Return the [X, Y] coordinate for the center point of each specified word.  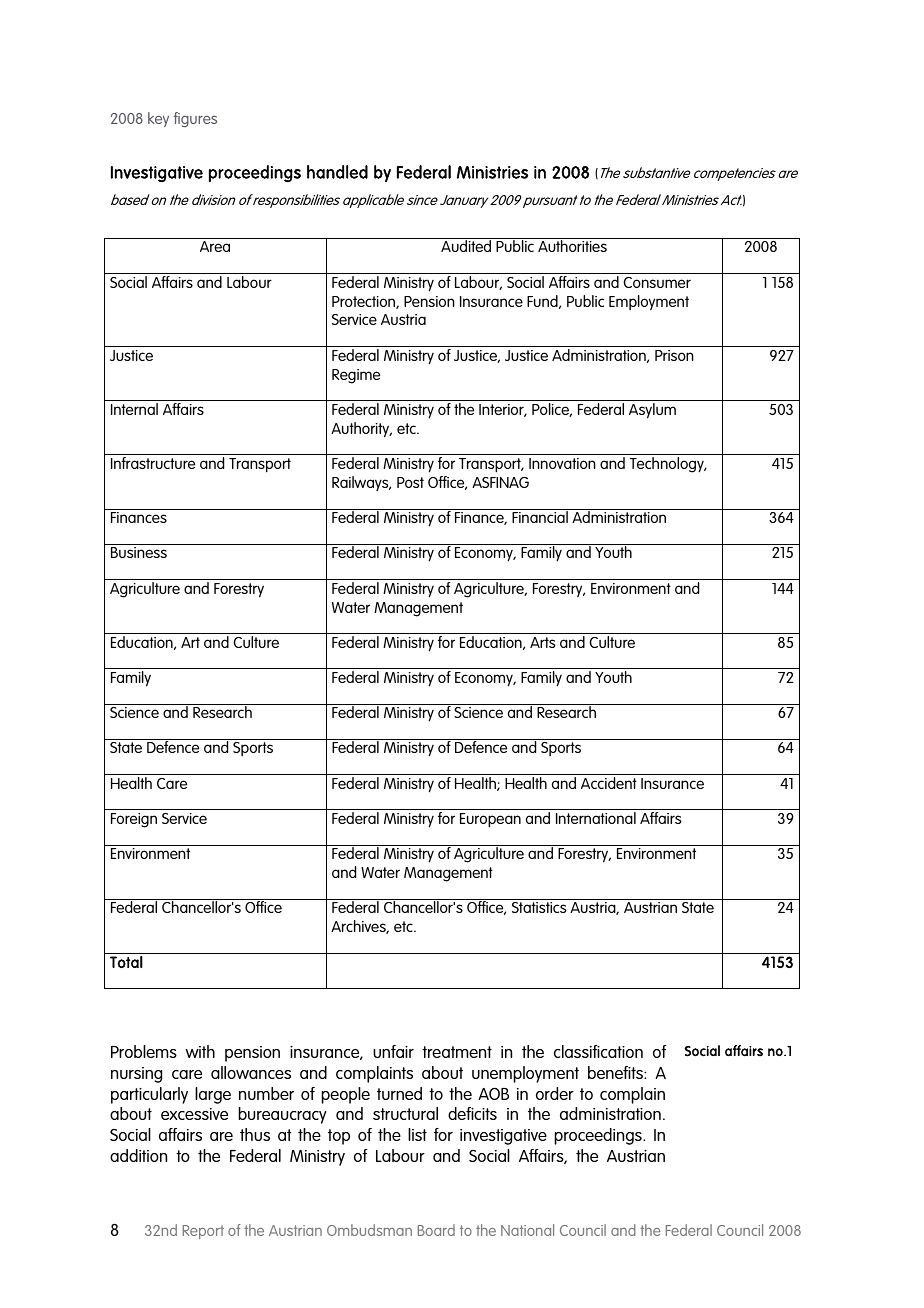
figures [195, 119]
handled [337, 172]
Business [139, 552]
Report [203, 1232]
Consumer [657, 282]
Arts [542, 642]
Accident [609, 783]
